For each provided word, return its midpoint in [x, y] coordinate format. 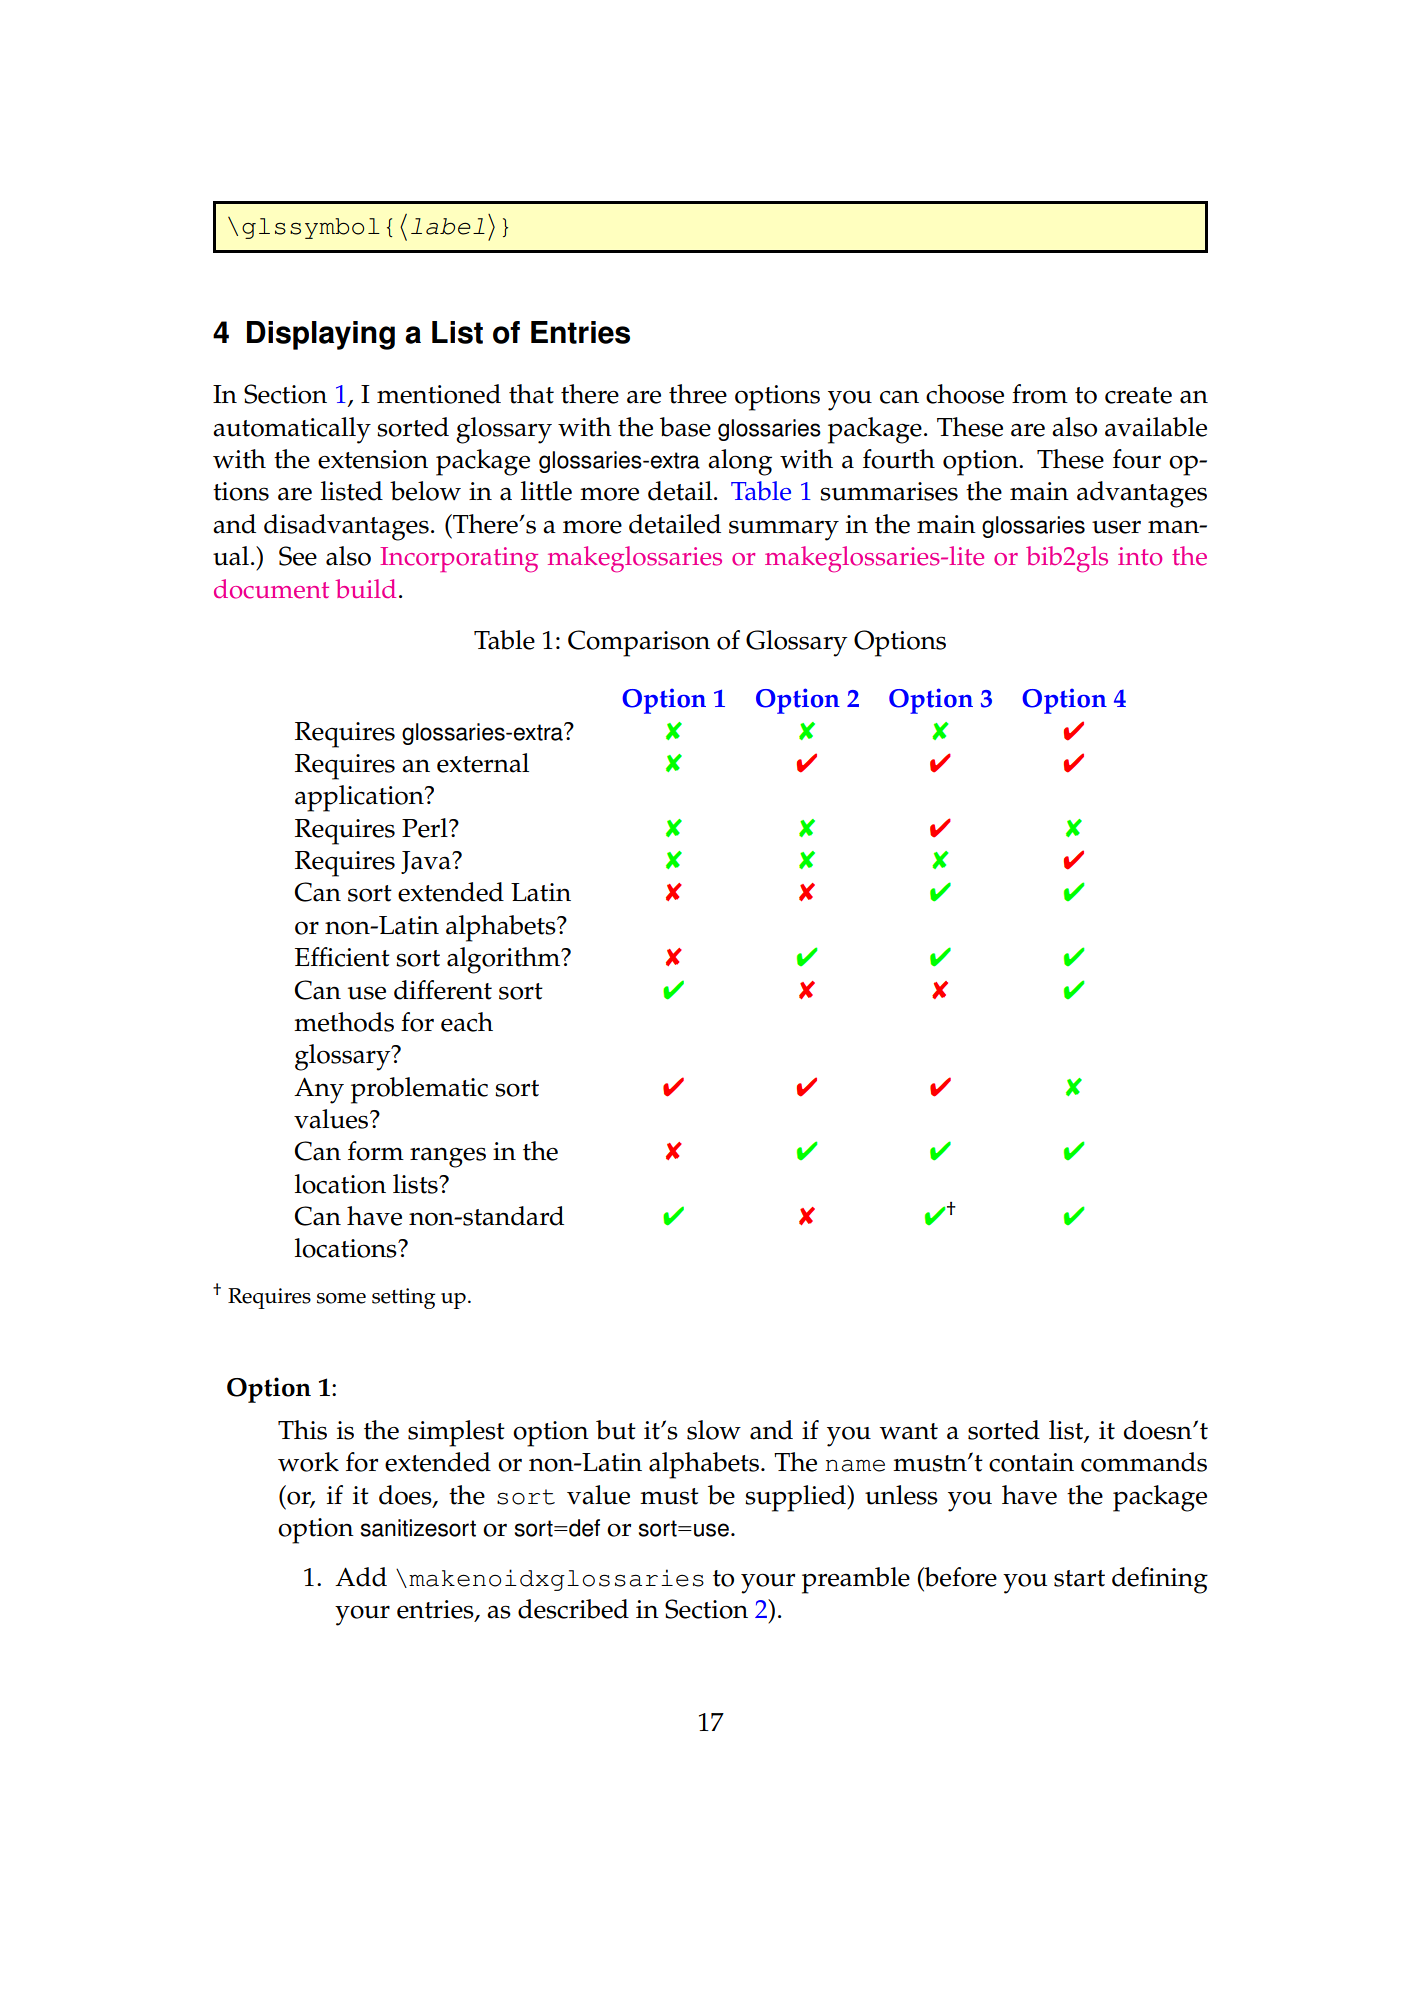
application [360, 798]
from [1040, 394]
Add [361, 1577]
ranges [448, 1157]
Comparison [639, 643]
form [376, 1151]
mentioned [439, 394]
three [698, 394]
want [908, 1431]
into [1140, 556]
